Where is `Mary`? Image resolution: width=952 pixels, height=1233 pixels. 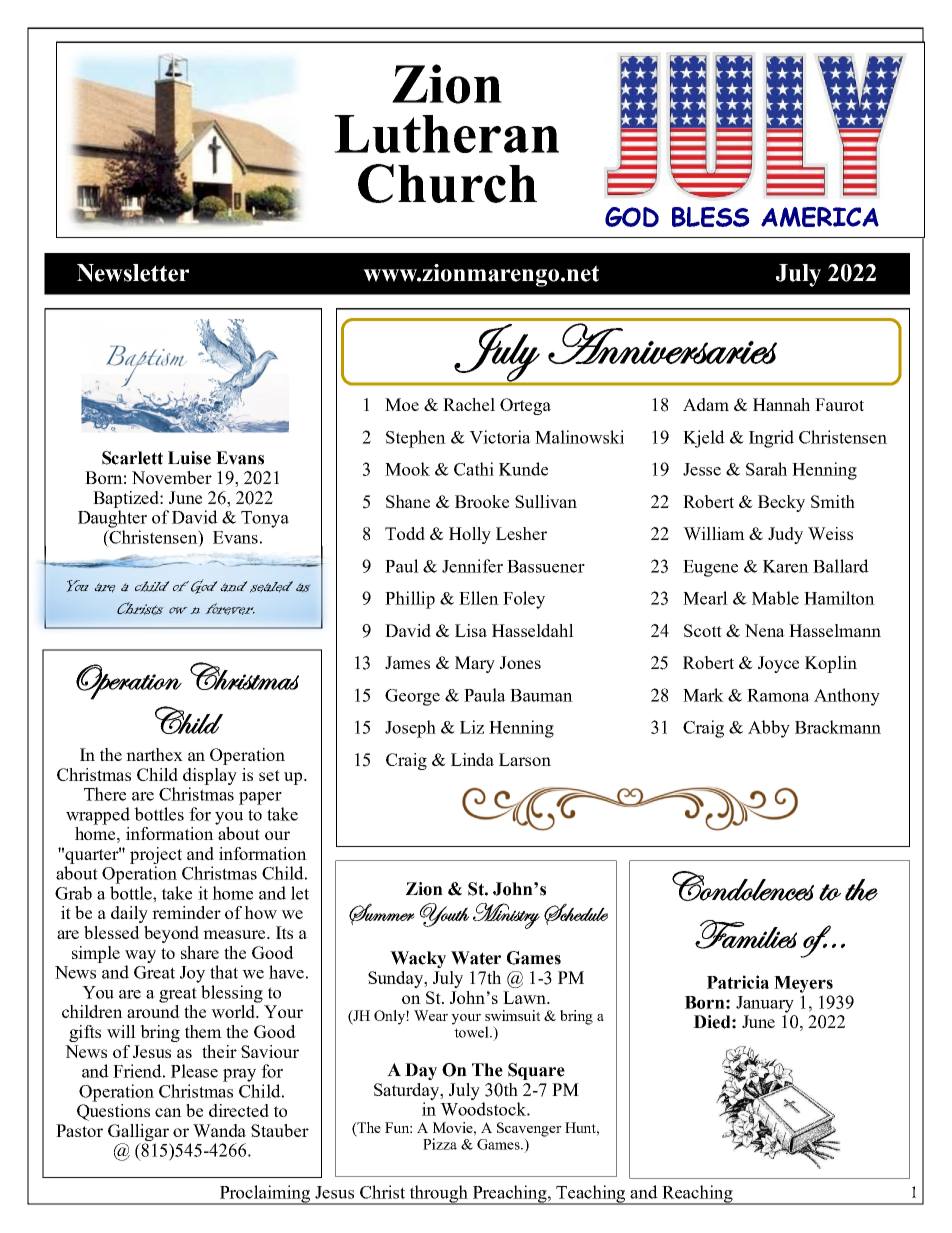
Mary is located at coordinates (475, 664).
